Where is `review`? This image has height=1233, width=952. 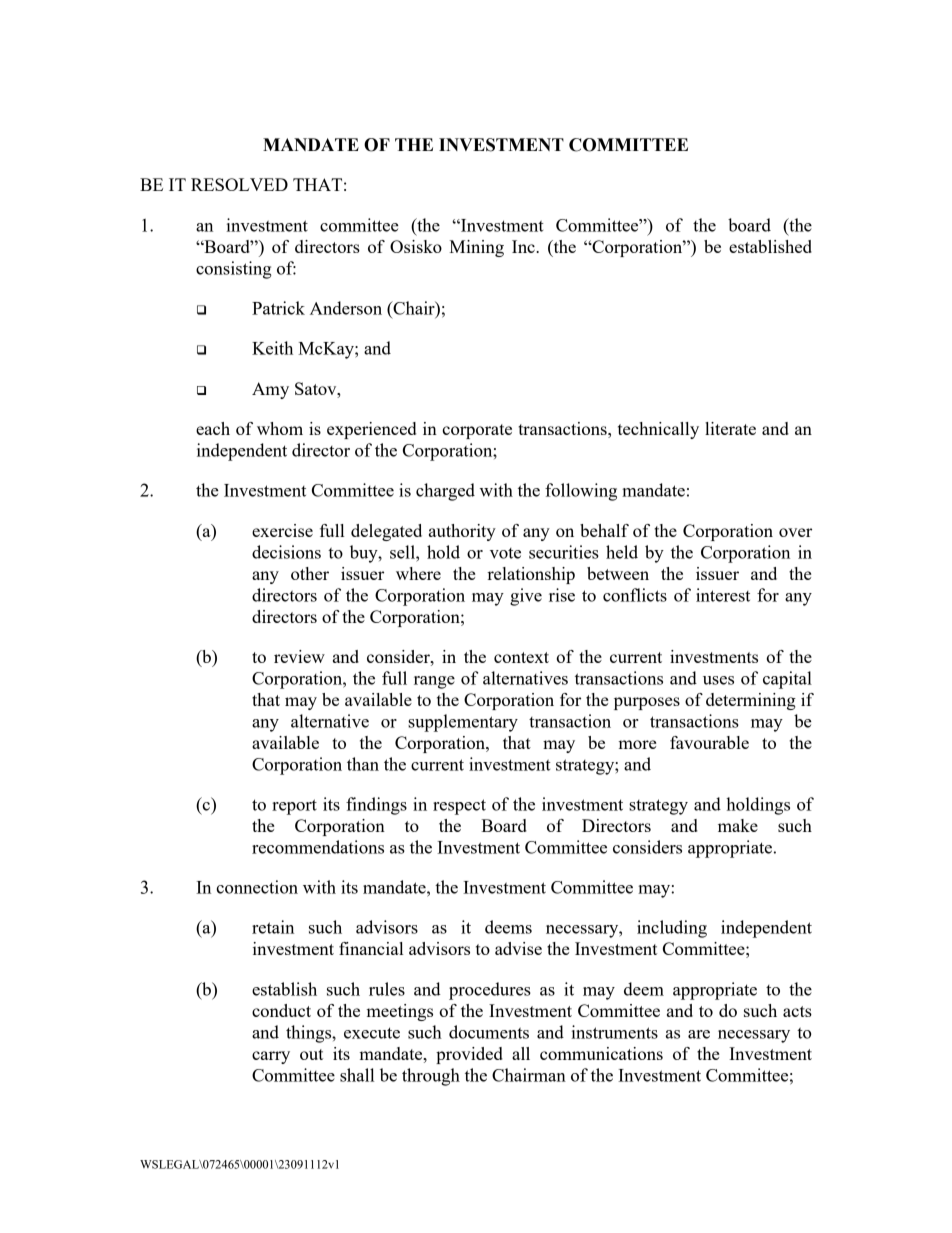
review is located at coordinates (299, 656).
